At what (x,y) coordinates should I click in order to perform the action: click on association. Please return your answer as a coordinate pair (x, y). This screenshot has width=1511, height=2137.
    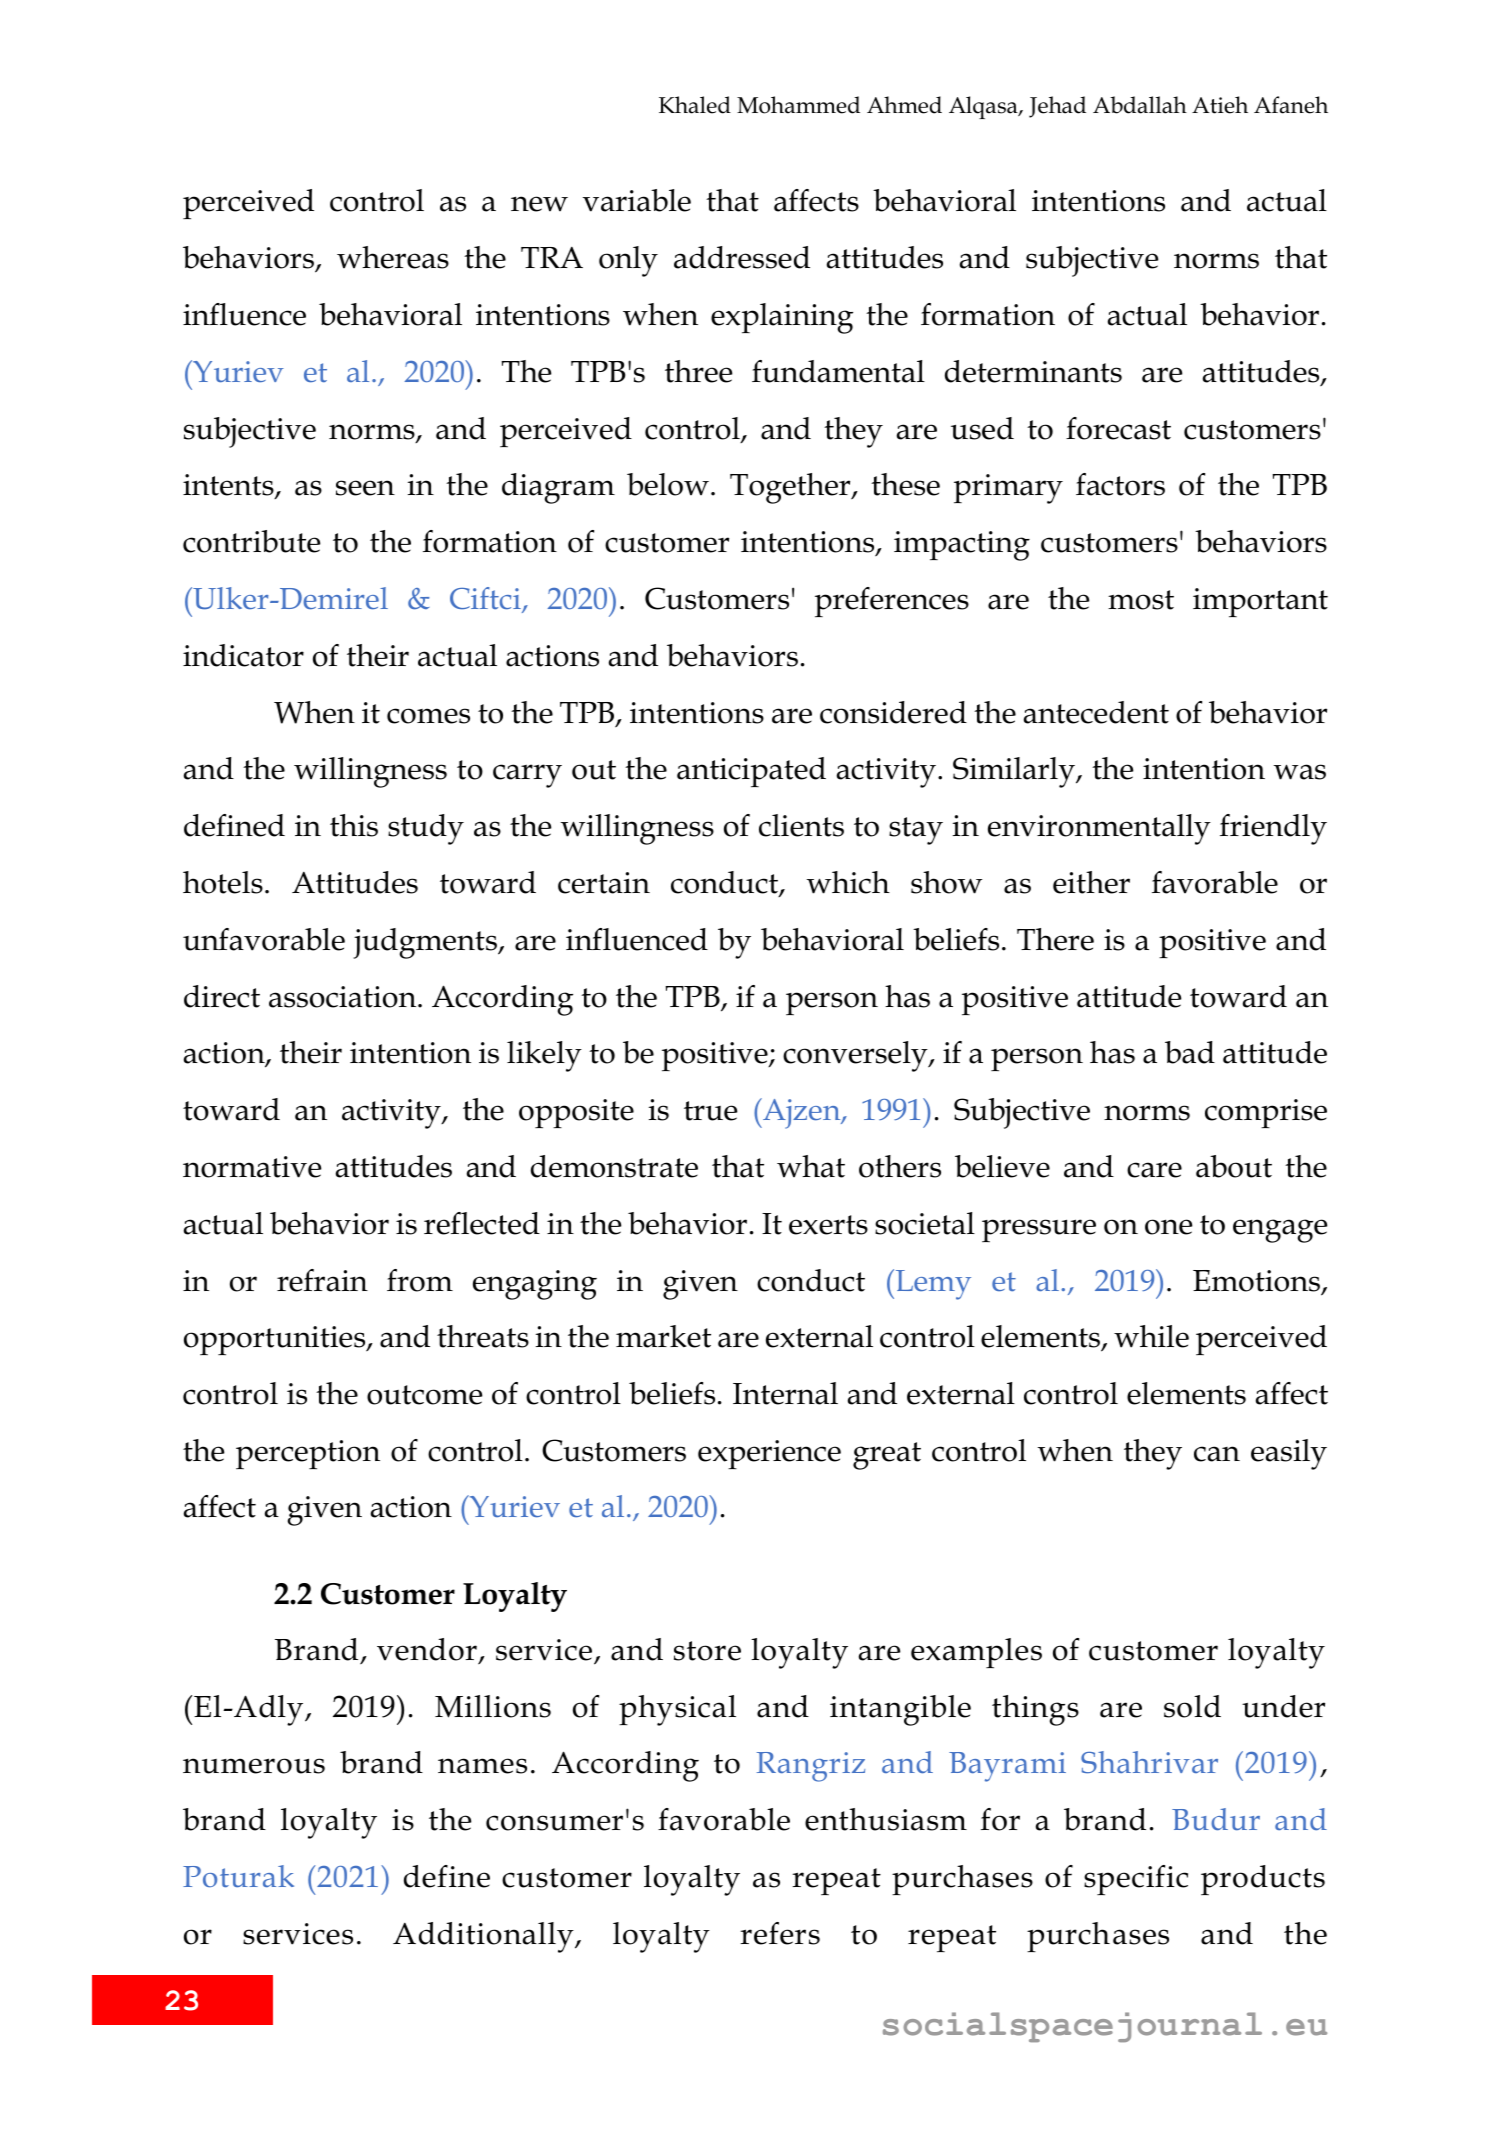
    Looking at the image, I should click on (344, 997).
